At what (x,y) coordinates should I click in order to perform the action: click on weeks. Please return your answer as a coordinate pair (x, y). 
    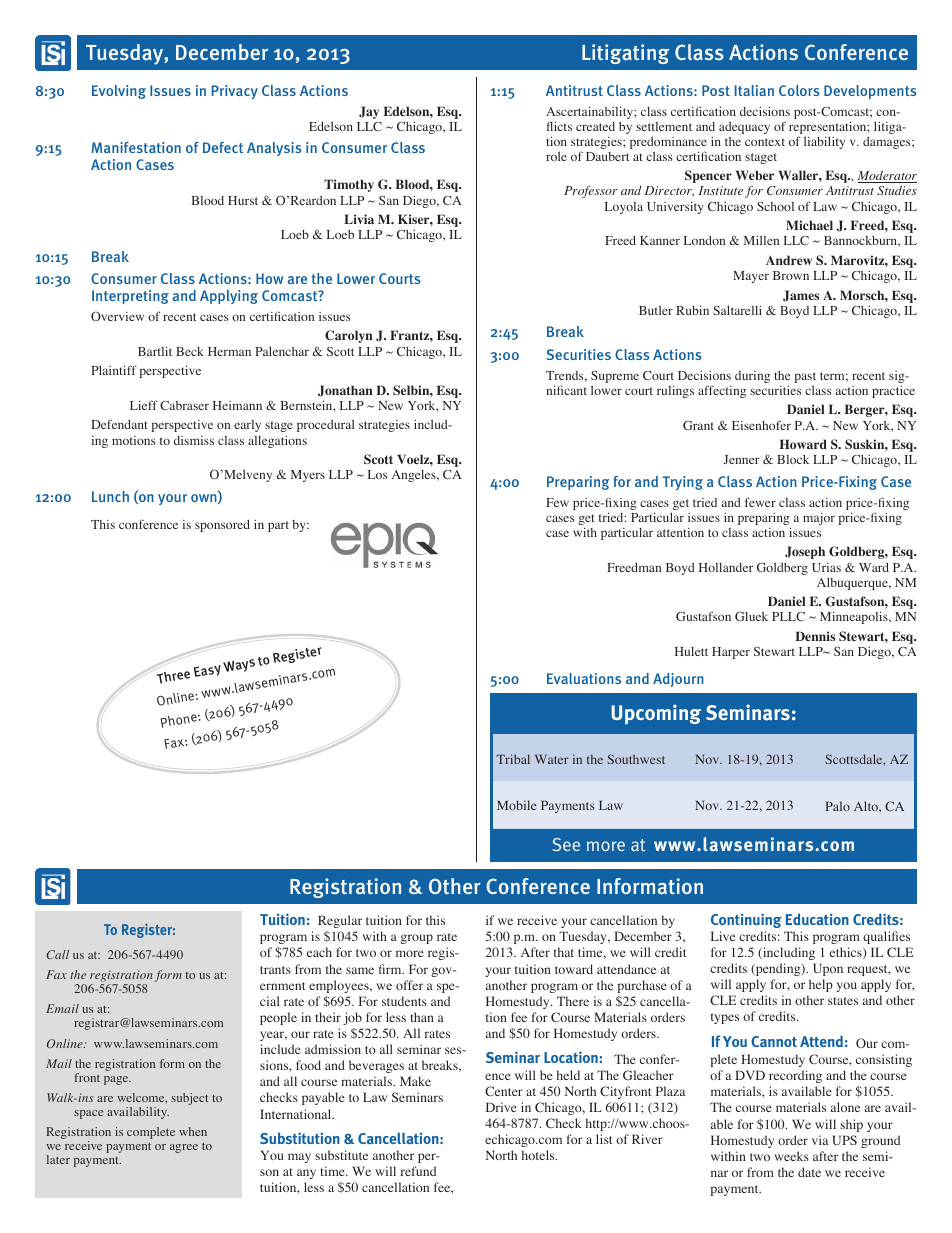
    Looking at the image, I should click on (791, 1156).
